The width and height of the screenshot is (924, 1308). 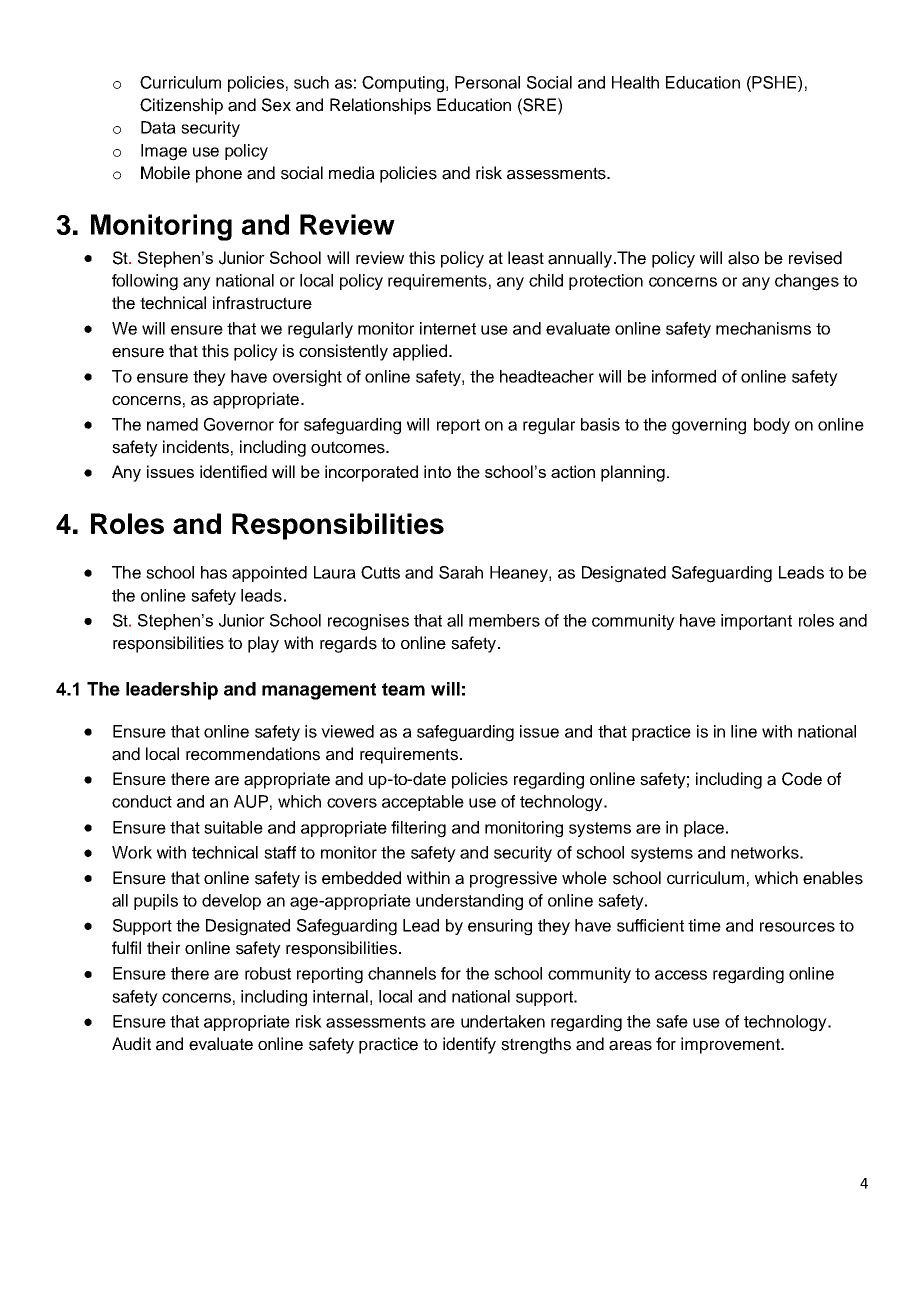 I want to click on Citizenship, so click(x=181, y=106).
